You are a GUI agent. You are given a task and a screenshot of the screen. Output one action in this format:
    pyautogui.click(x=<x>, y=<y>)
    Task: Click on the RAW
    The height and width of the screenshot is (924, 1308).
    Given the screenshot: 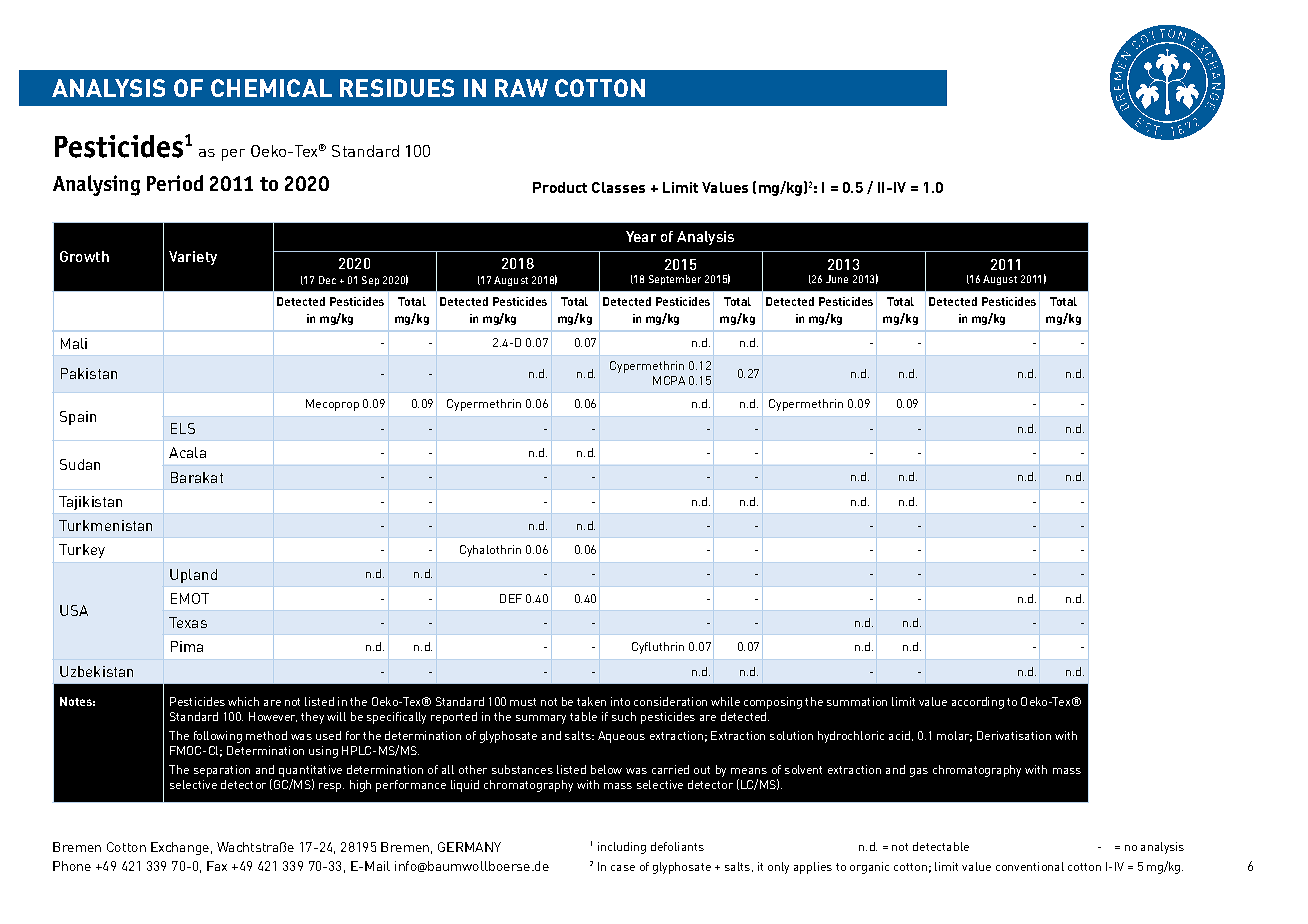 What is the action you would take?
    pyautogui.click(x=521, y=88)
